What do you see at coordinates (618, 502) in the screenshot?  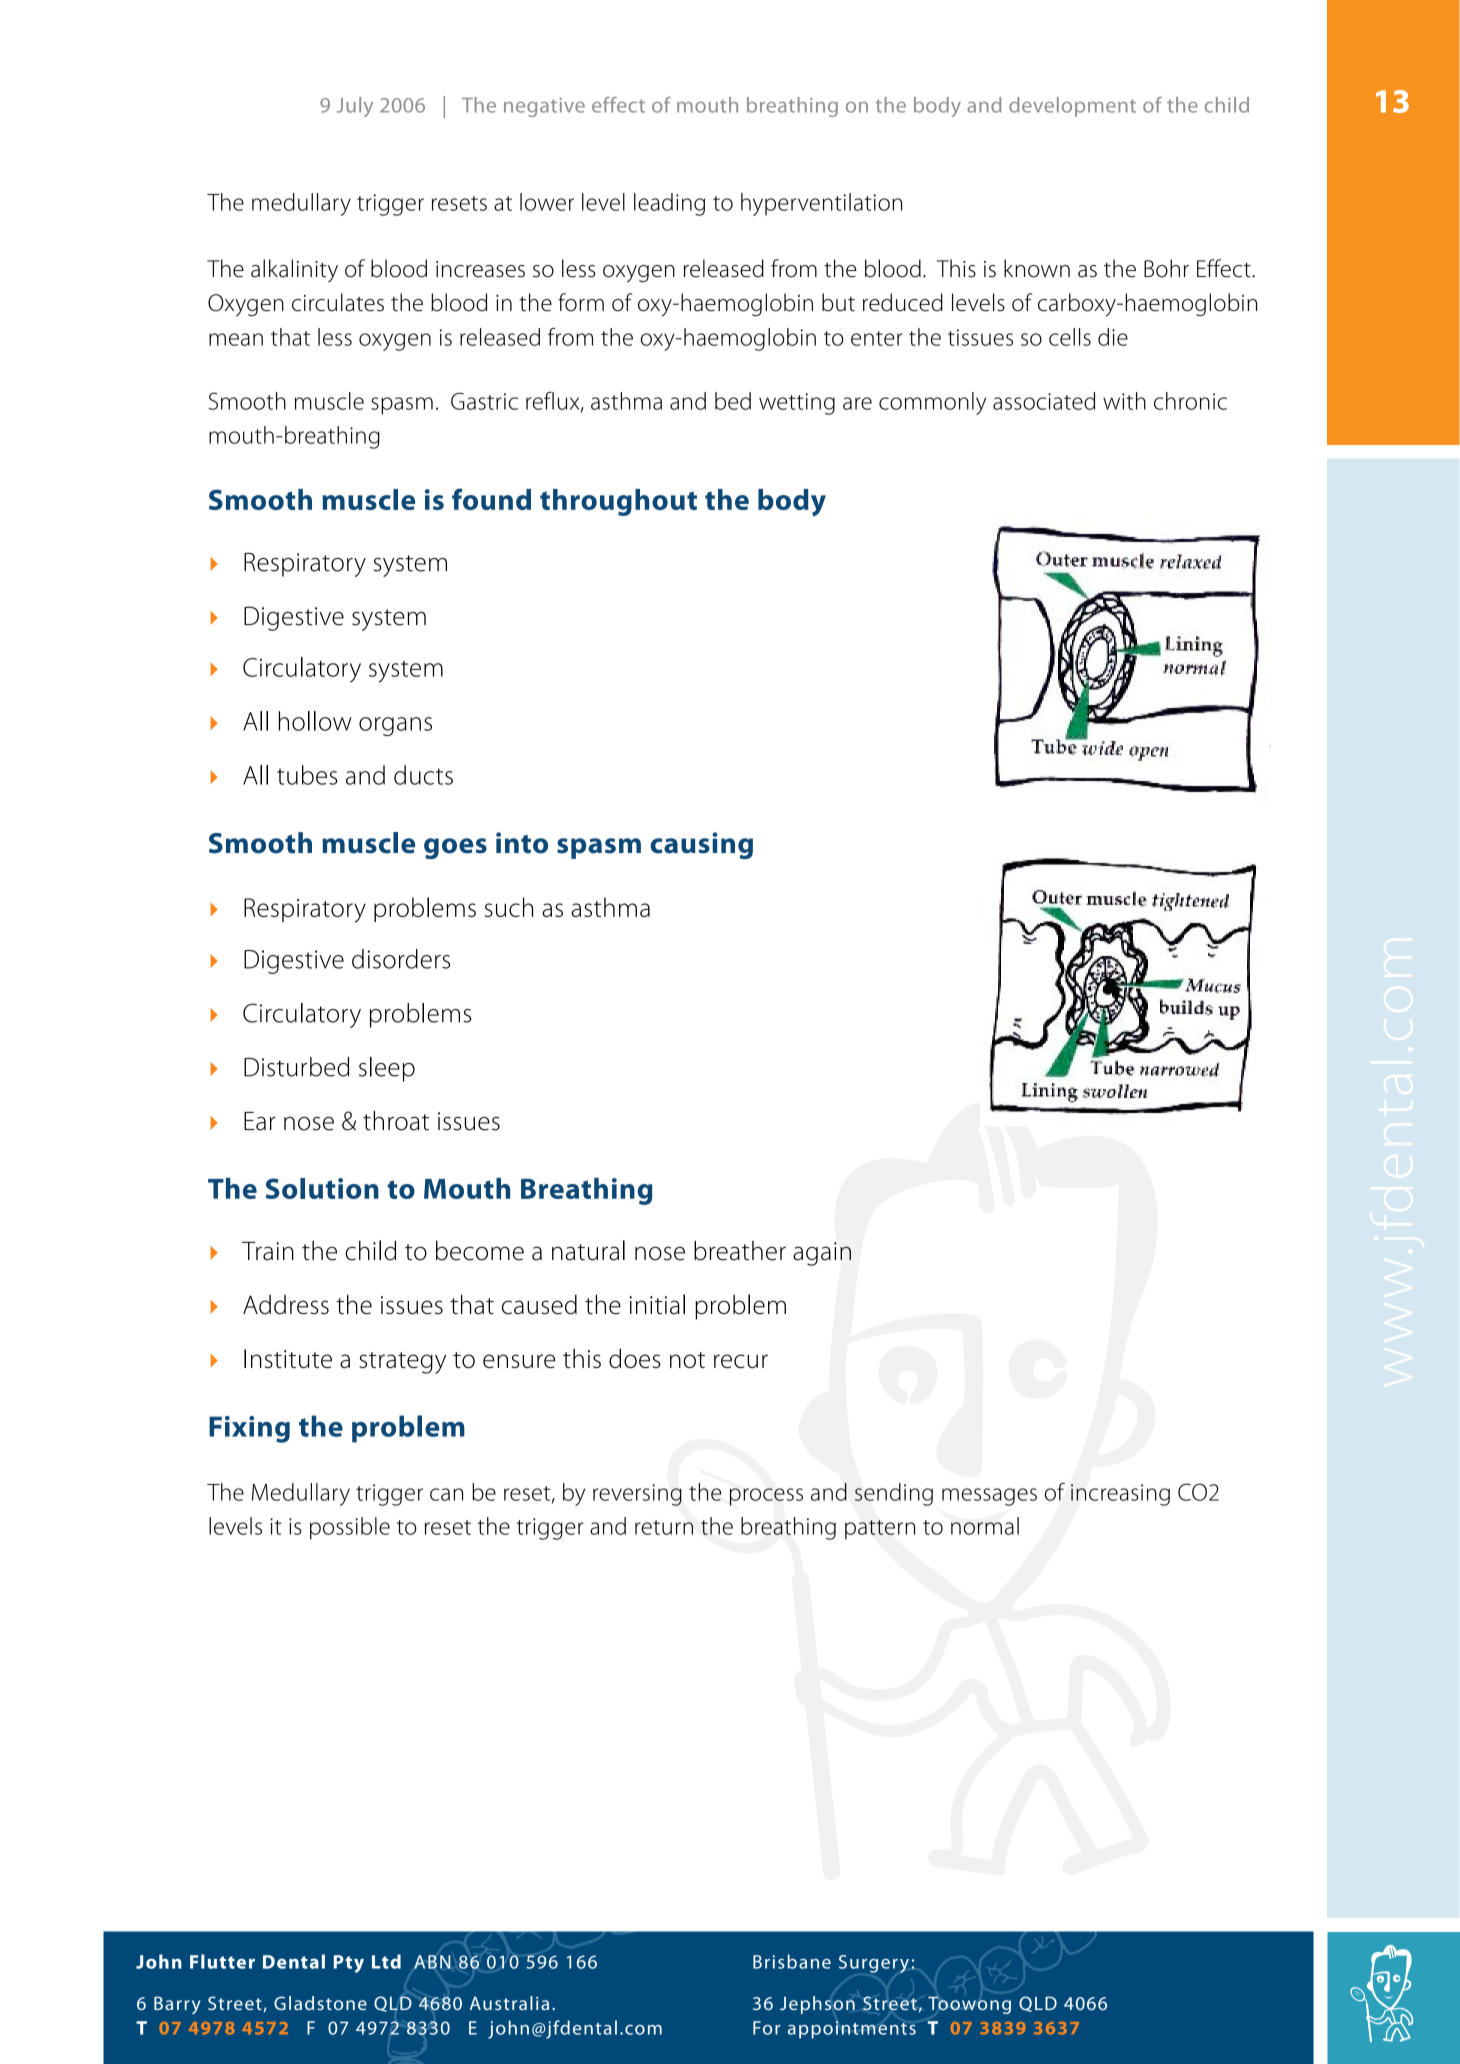 I see `throughout` at bounding box center [618, 502].
